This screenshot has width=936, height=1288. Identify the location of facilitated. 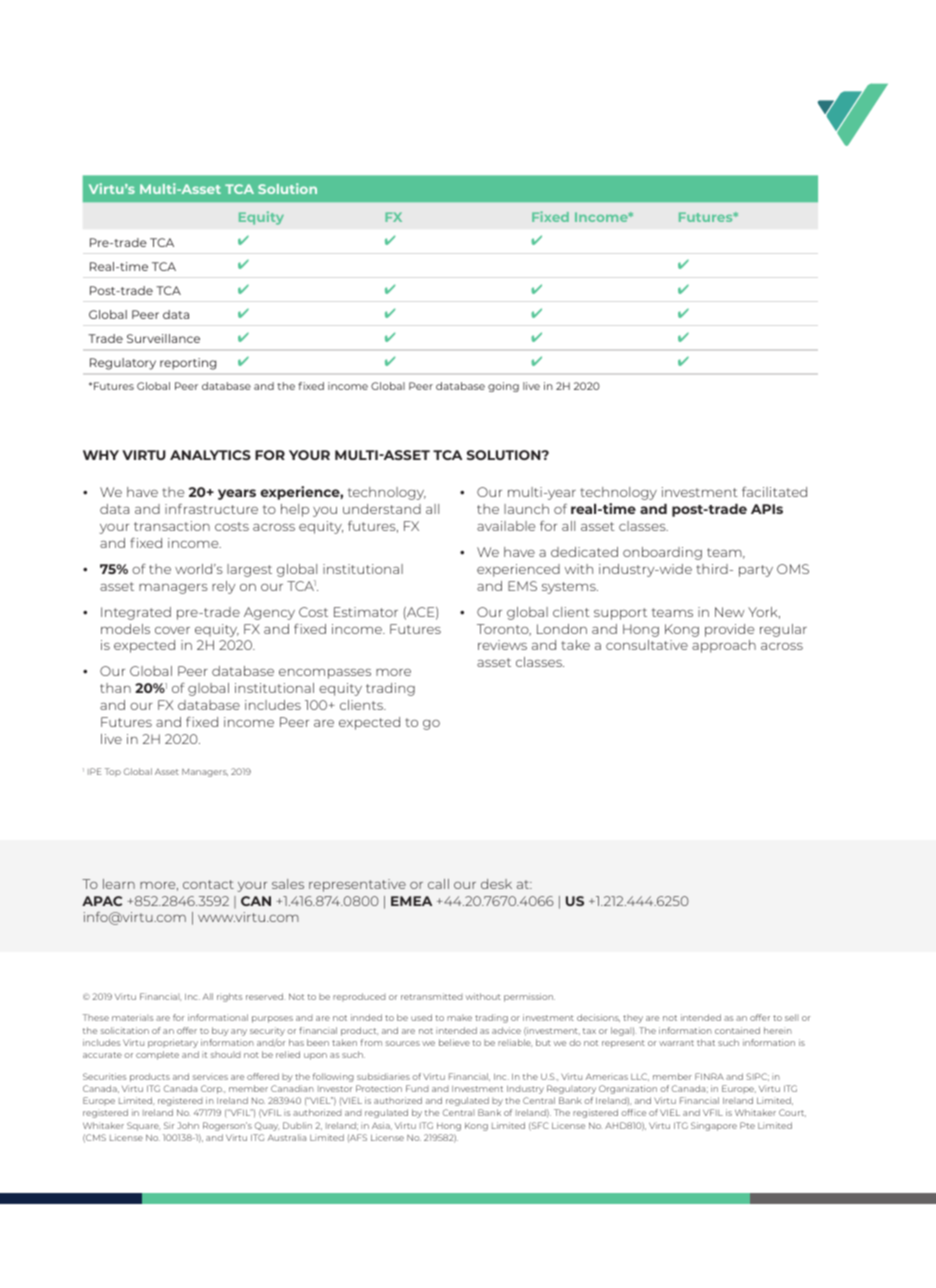
(774, 492).
